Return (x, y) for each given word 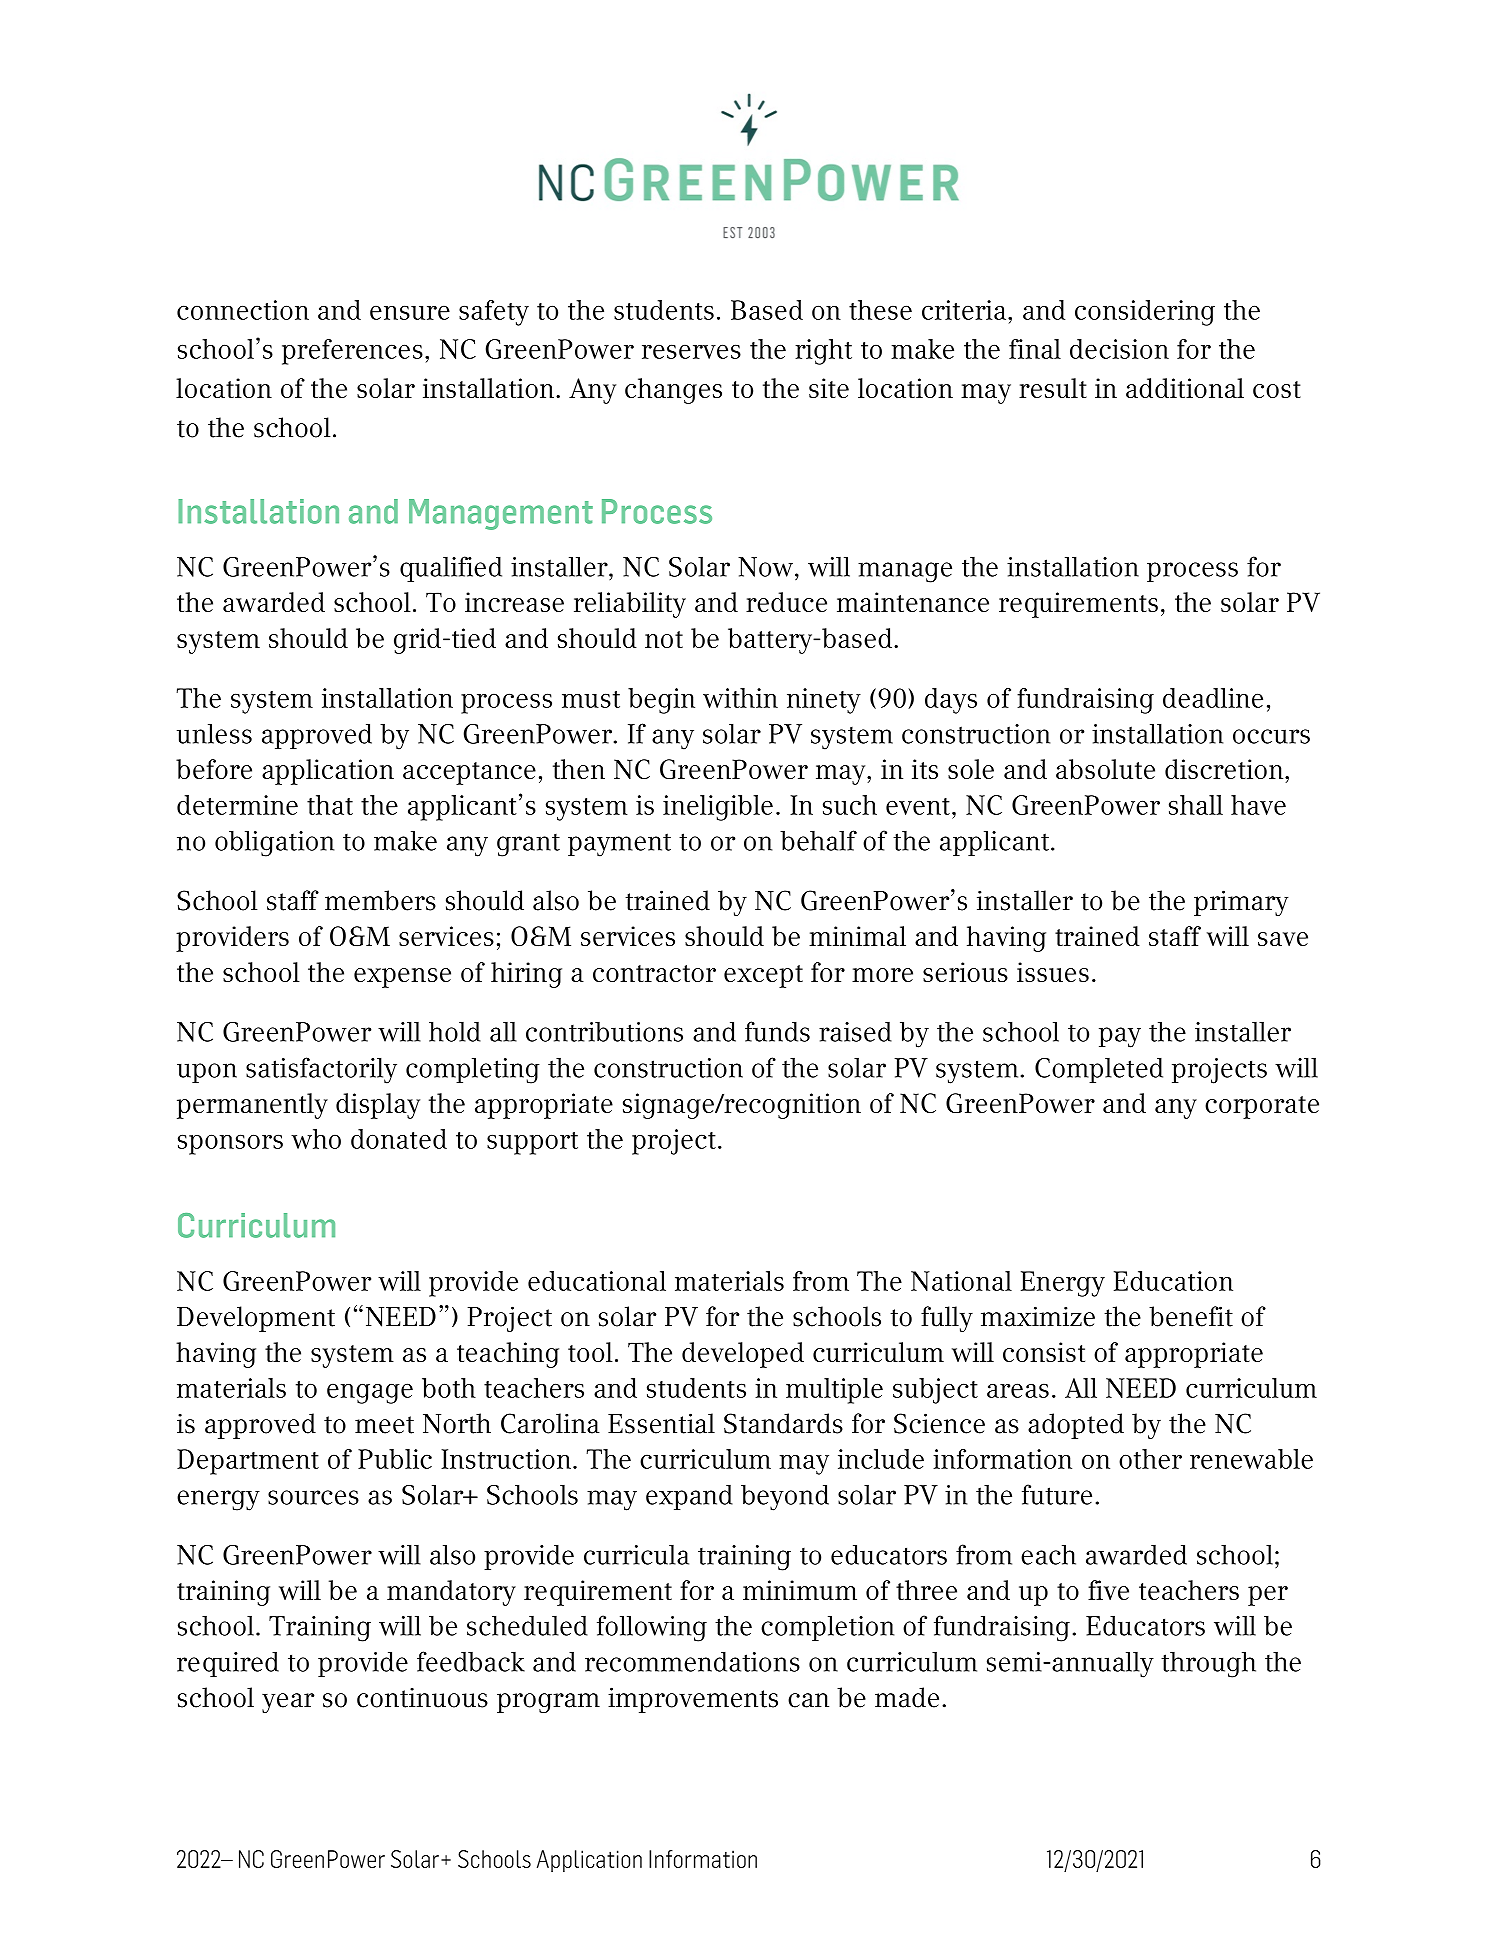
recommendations (692, 1662)
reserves (691, 352)
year (288, 1703)
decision (1119, 349)
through (1208, 1664)
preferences (352, 352)
